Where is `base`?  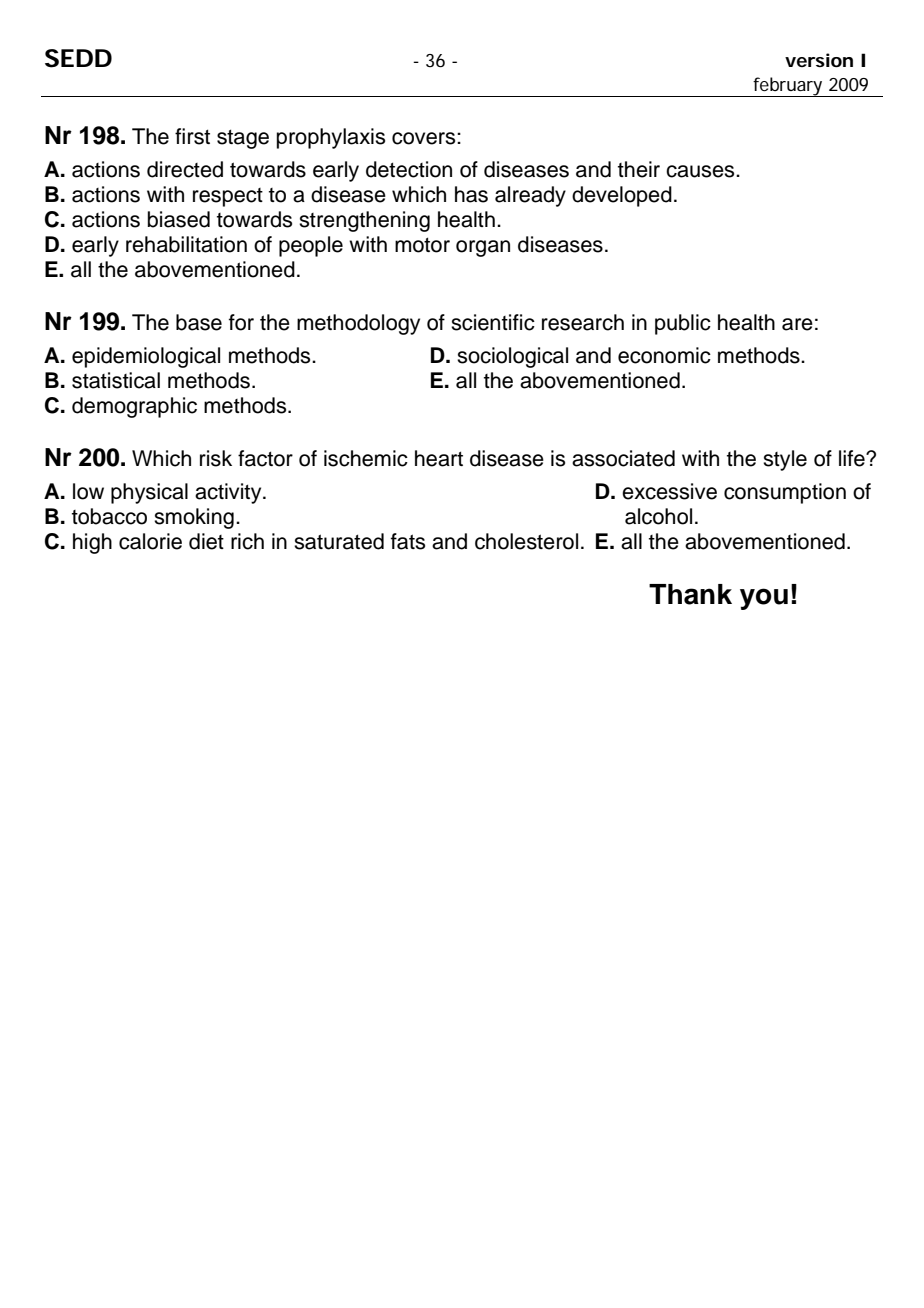 base is located at coordinates (199, 322).
